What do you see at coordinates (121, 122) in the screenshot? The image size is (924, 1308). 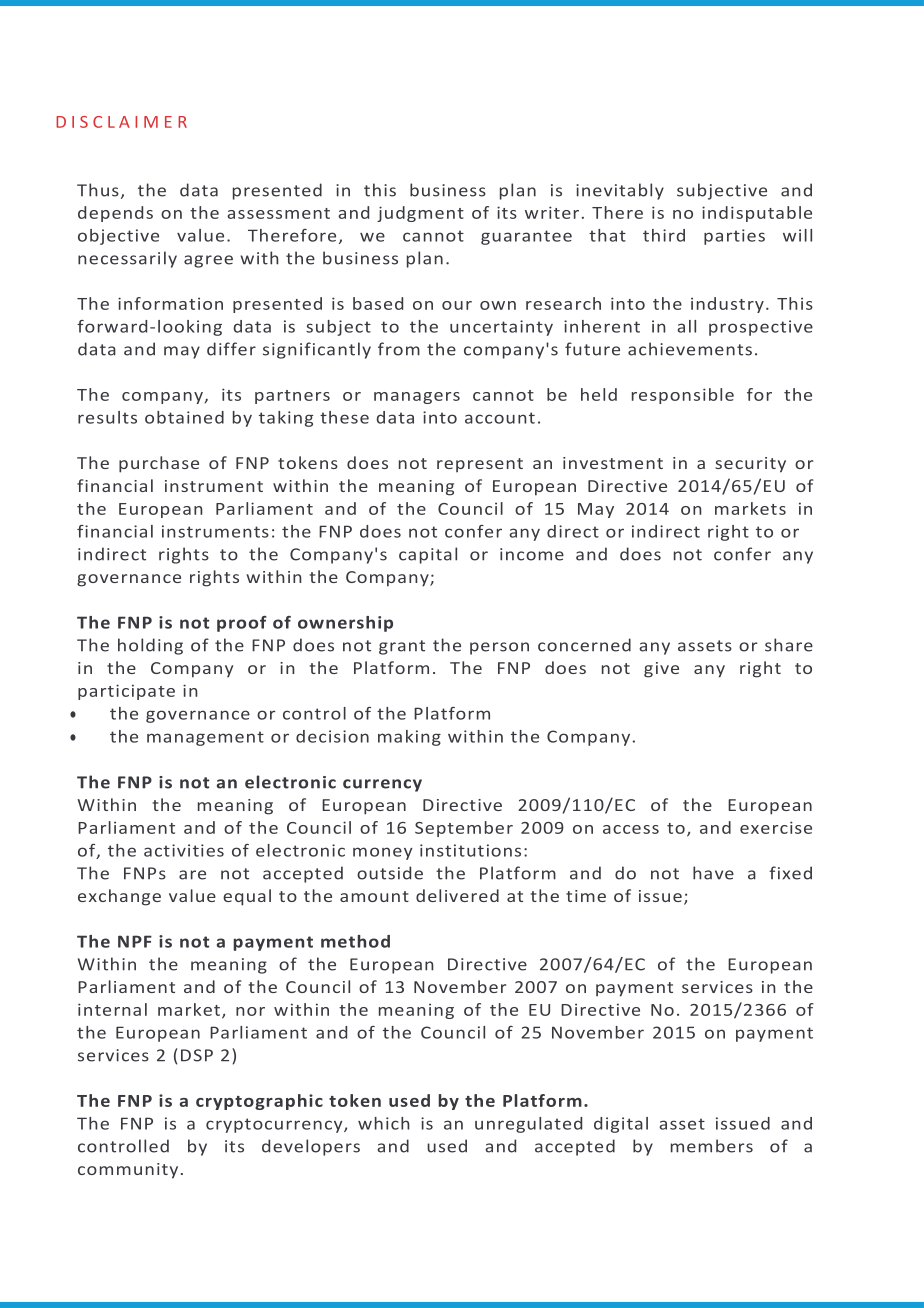 I see `DISCLAIMER` at bounding box center [121, 122].
